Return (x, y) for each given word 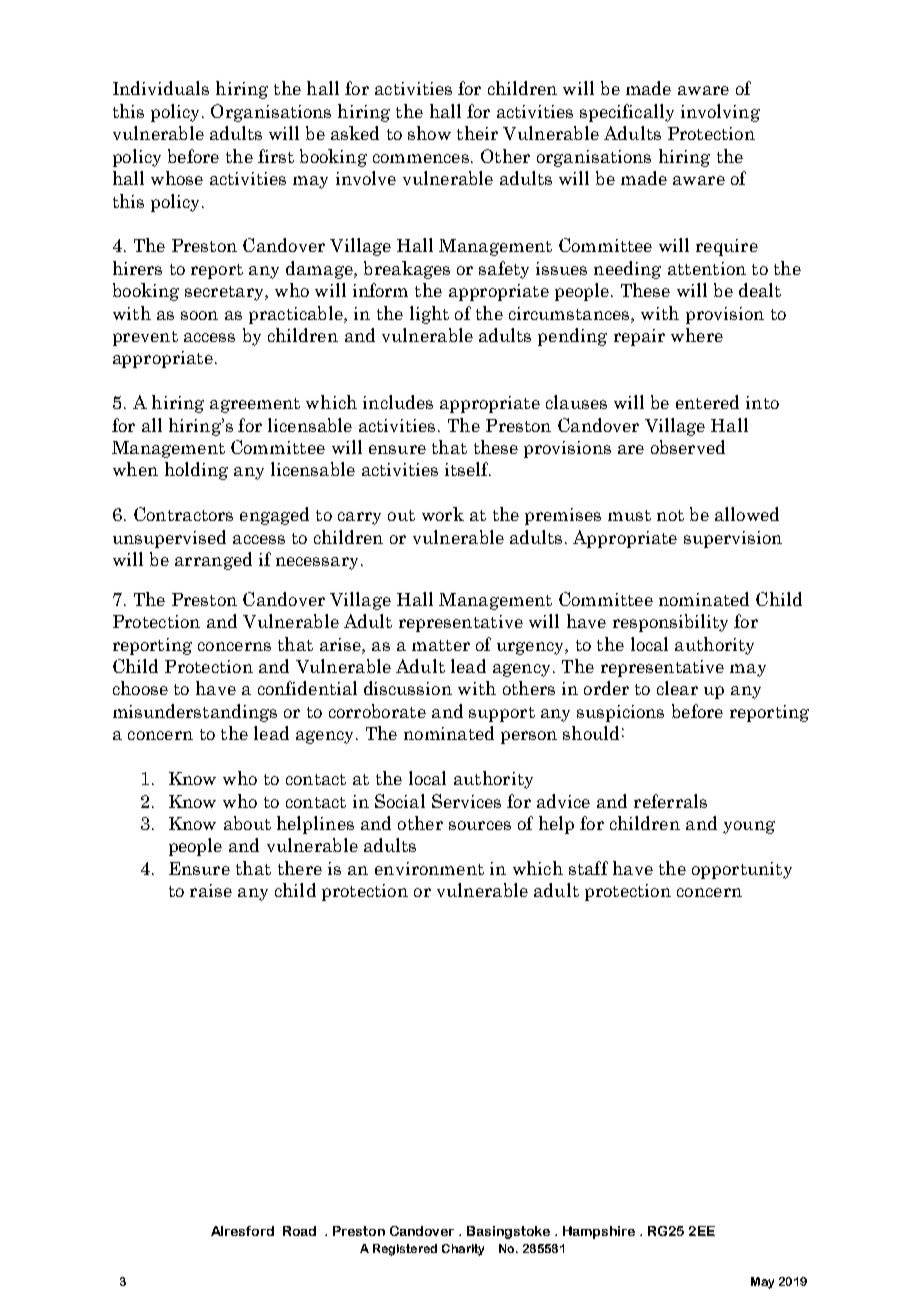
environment (429, 868)
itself (468, 469)
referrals (670, 801)
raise (211, 890)
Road (299, 1231)
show (429, 133)
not (670, 515)
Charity (463, 1250)
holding (196, 471)
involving (720, 113)
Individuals (161, 88)
